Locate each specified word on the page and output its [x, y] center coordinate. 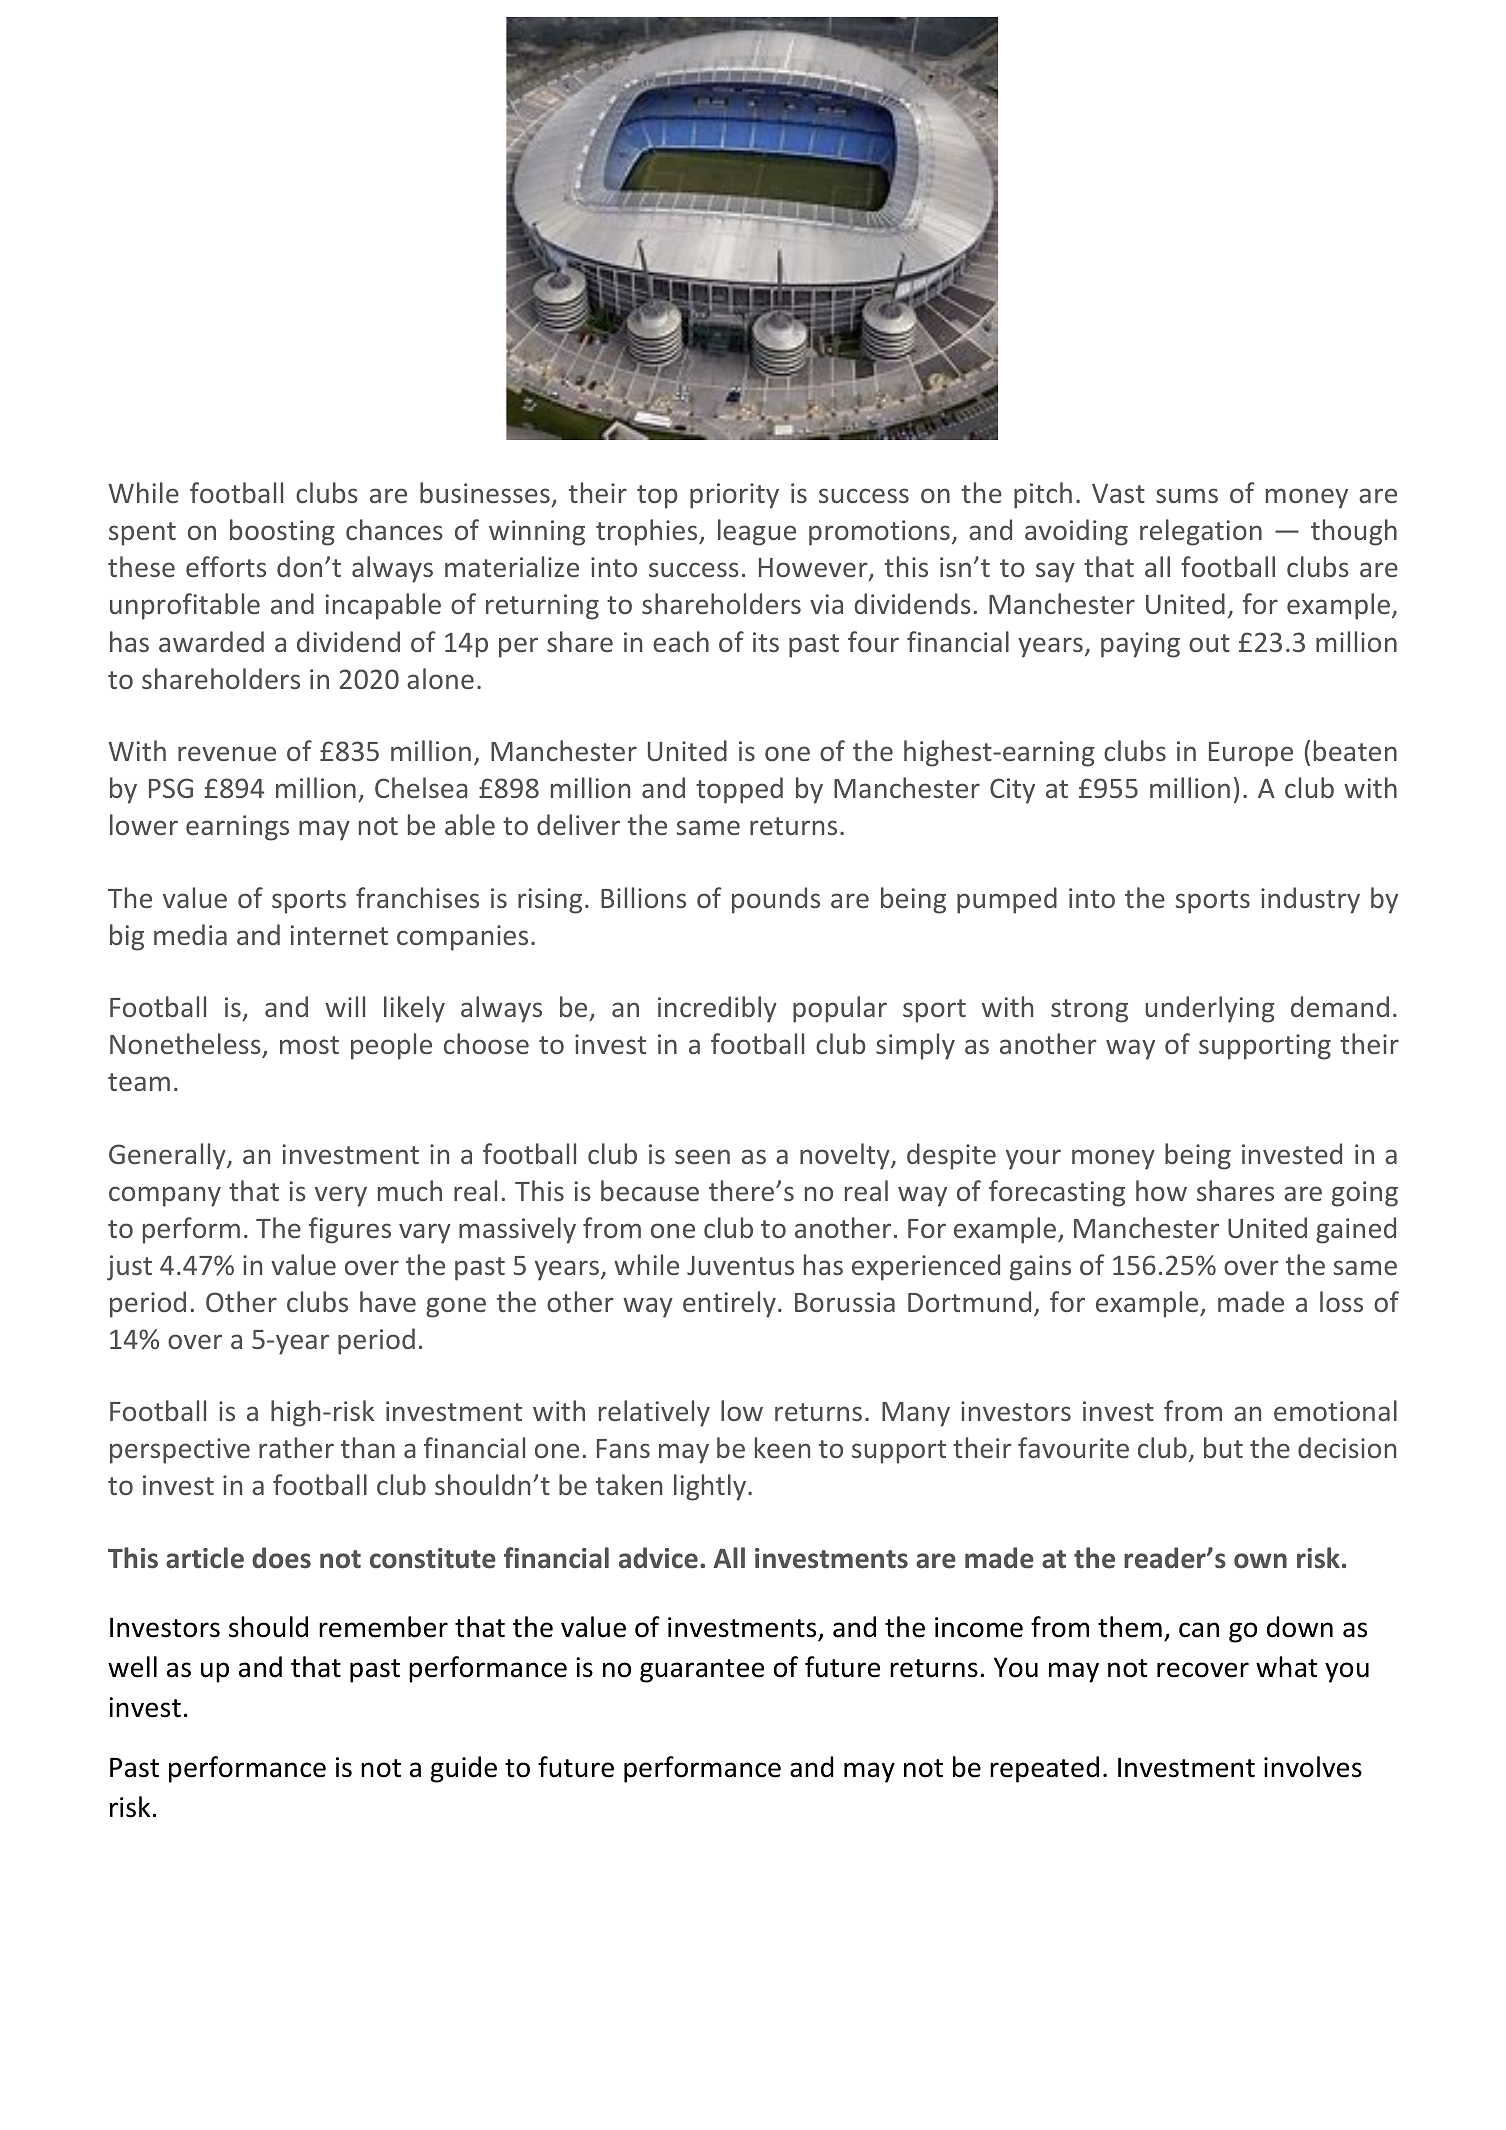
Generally [168, 1156]
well [132, 1667]
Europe [1251, 754]
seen [702, 1156]
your [1033, 1159]
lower [144, 824]
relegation [1201, 532]
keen [782, 1447]
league [757, 532]
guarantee [702, 1671]
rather [296, 1447]
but [1223, 1447]
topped [739, 790]
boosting [282, 532]
